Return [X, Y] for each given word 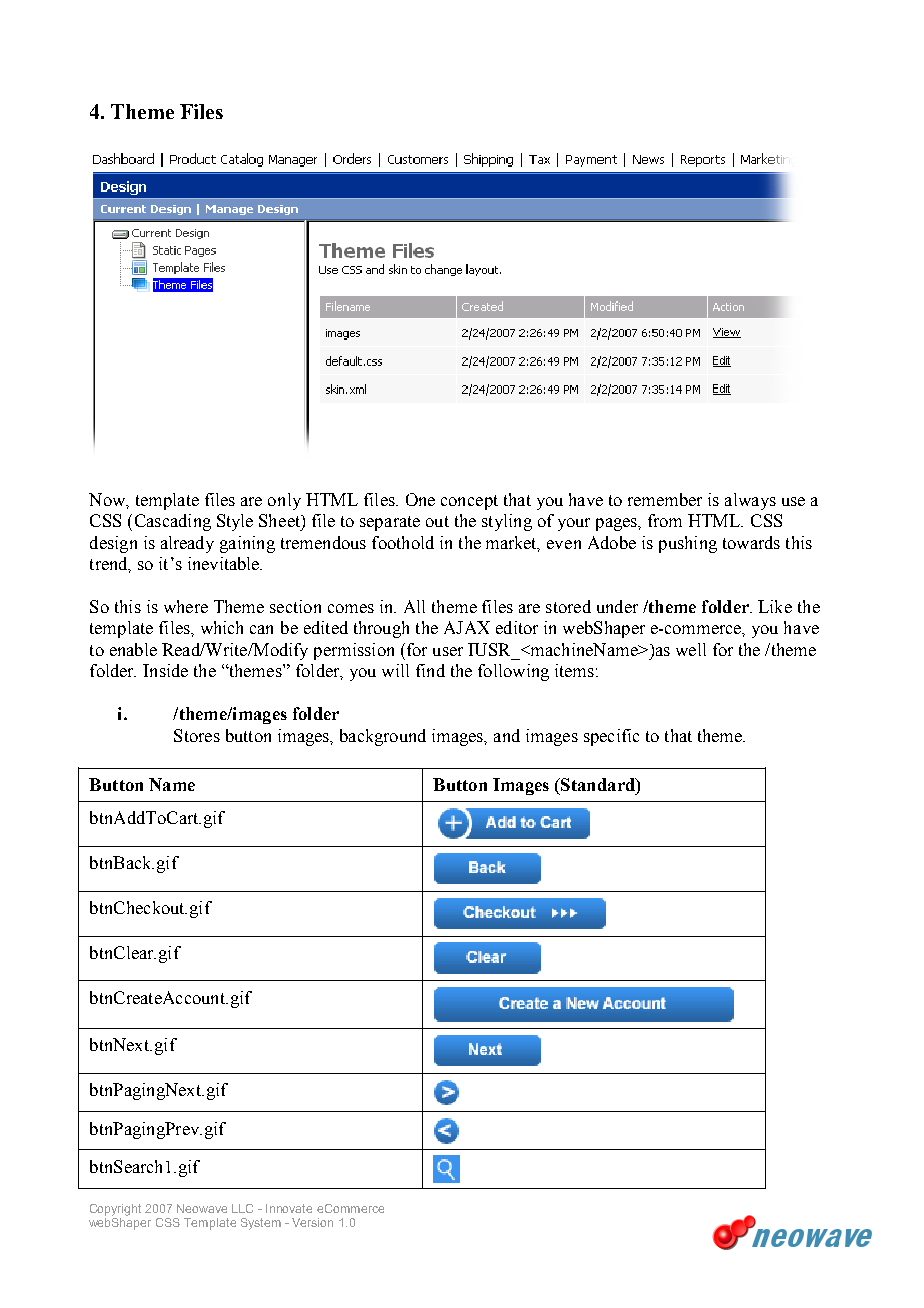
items [574, 670]
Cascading [173, 522]
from [665, 520]
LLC [242, 1208]
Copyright [115, 1210]
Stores [197, 735]
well [691, 649]
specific [611, 737]
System [261, 1224]
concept [469, 502]
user [448, 651]
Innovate [289, 1208]
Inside [165, 670]
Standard [598, 784]
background [383, 737]
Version [312, 1222]
